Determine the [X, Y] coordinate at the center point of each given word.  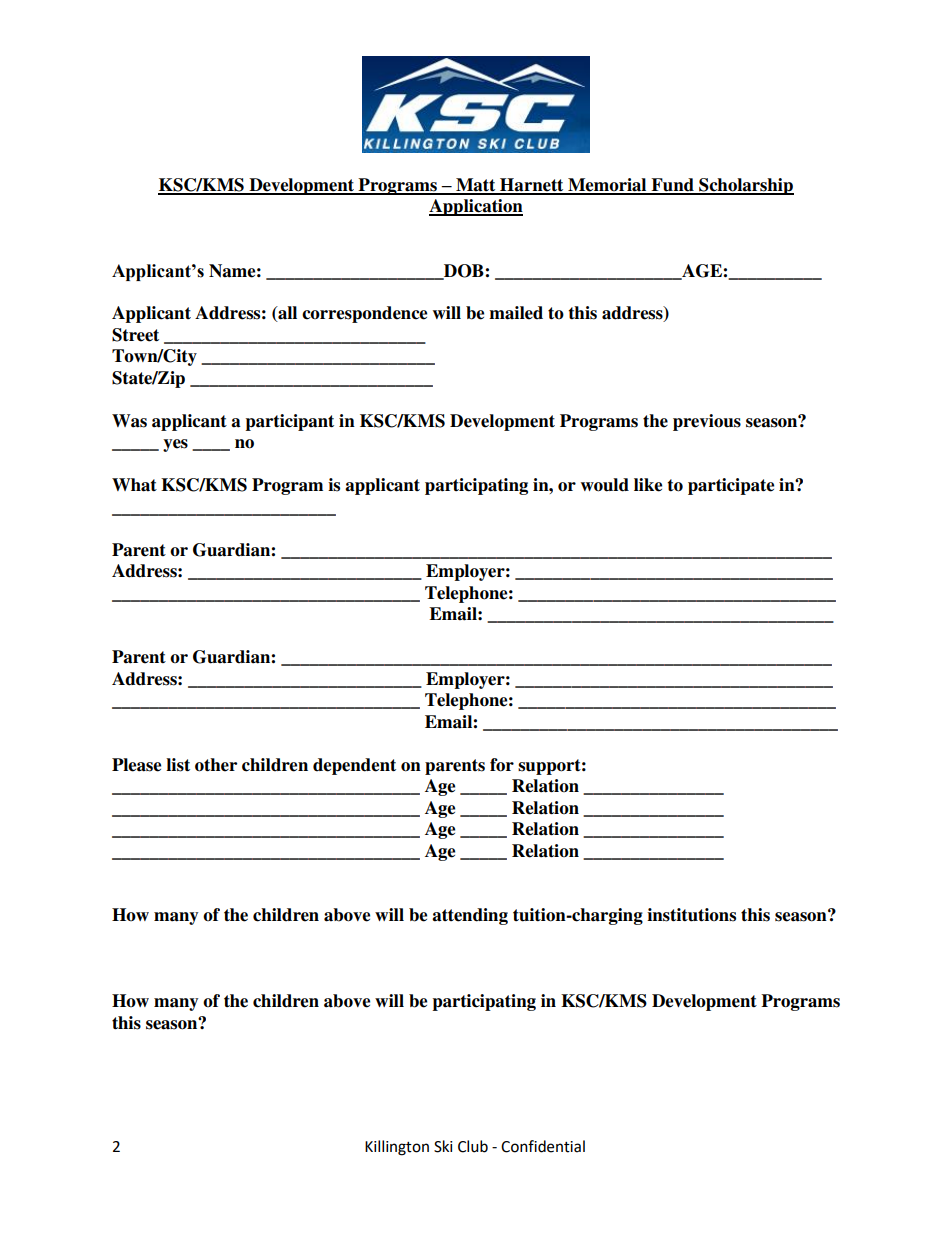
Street [135, 335]
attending [470, 916]
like [648, 485]
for [502, 765]
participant [289, 422]
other [216, 765]
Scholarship [745, 186]
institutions [691, 915]
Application [476, 207]
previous [707, 422]
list [178, 765]
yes [175, 445]
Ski [443, 1146]
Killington [397, 1148]
